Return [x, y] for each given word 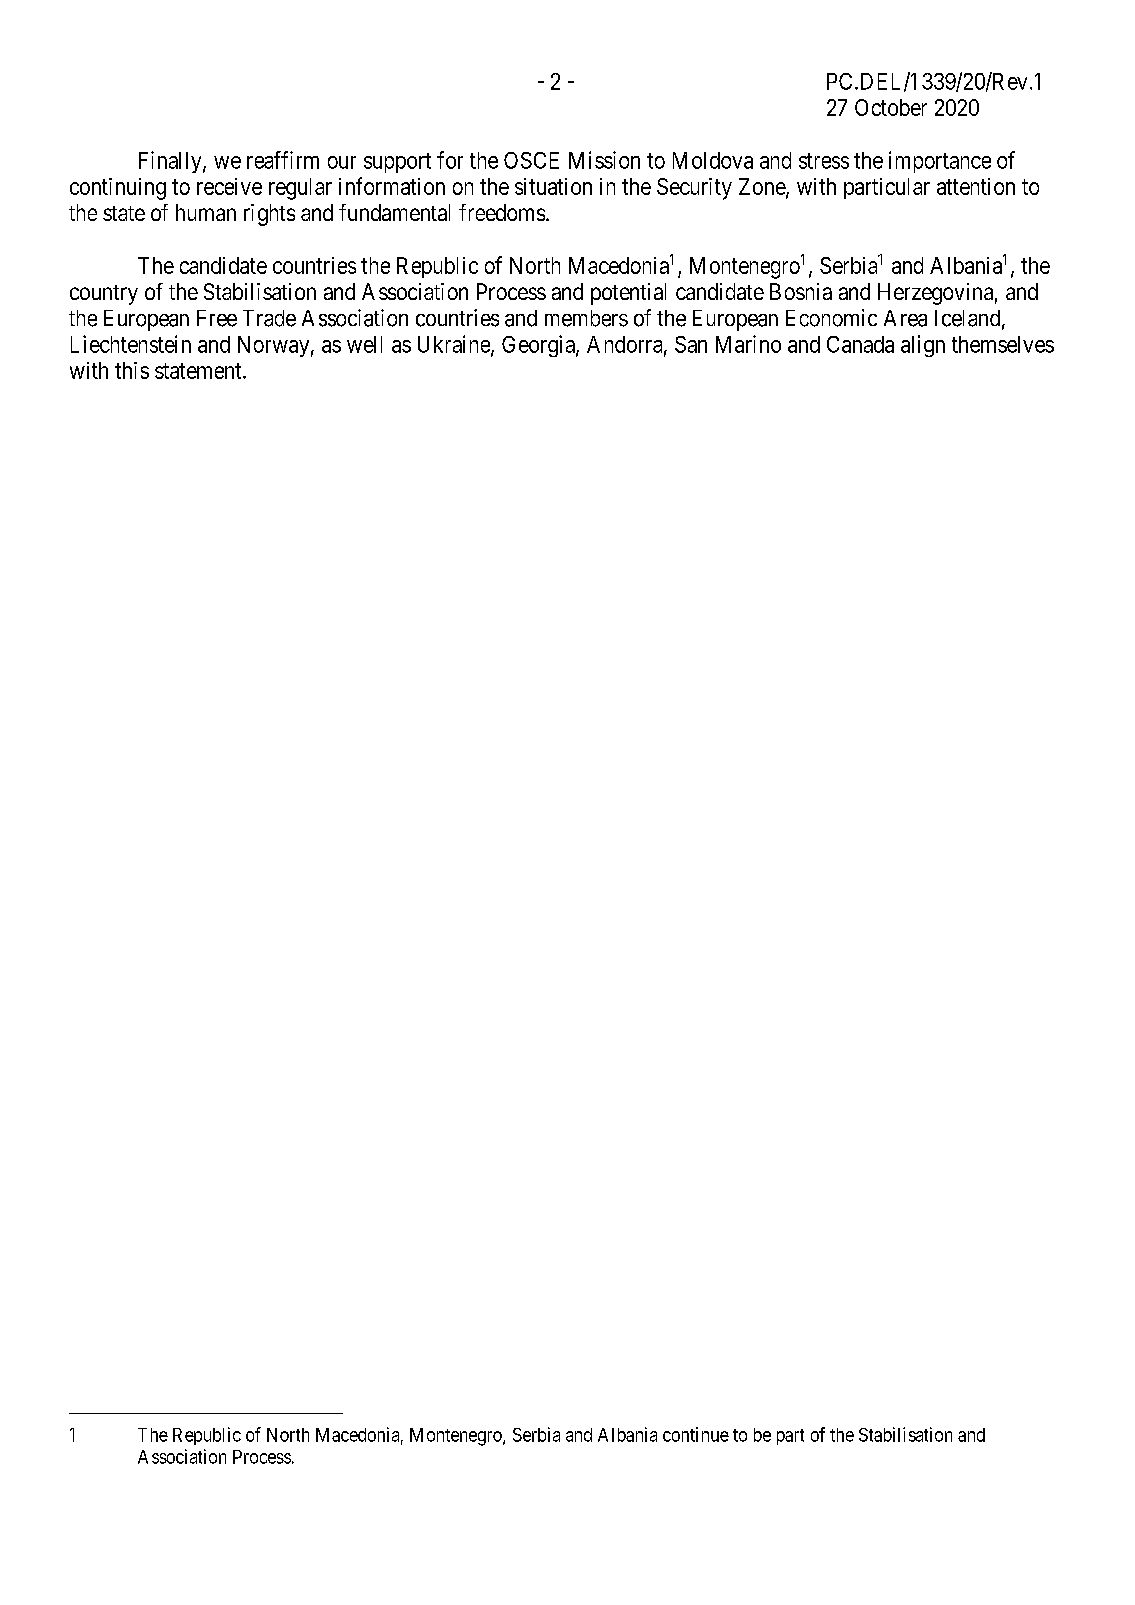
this [132, 370]
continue [696, 1434]
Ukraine [455, 345]
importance [940, 162]
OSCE [531, 160]
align [923, 346]
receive [229, 186]
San [691, 344]
